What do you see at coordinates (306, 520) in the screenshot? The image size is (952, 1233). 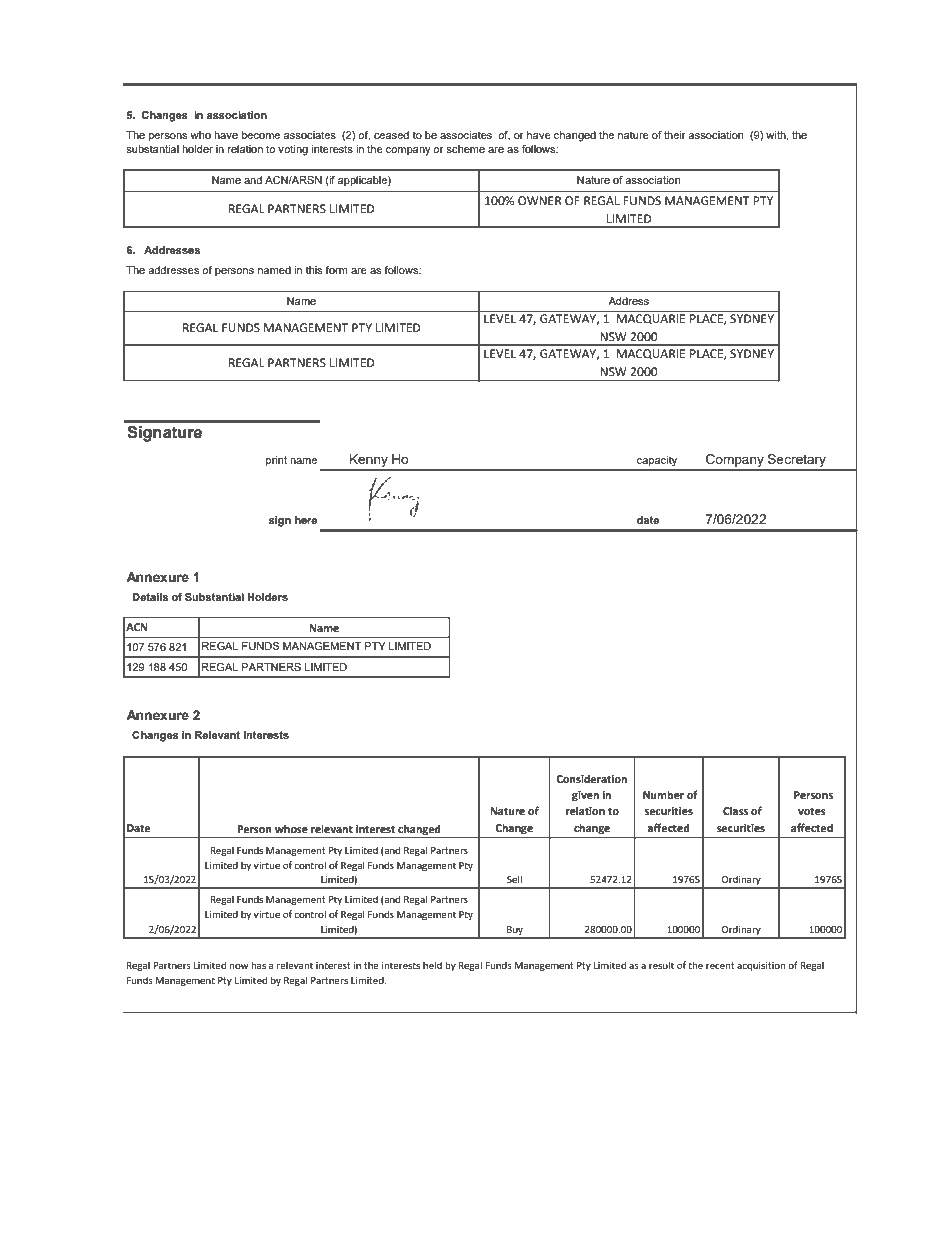 I see `here` at bounding box center [306, 520].
